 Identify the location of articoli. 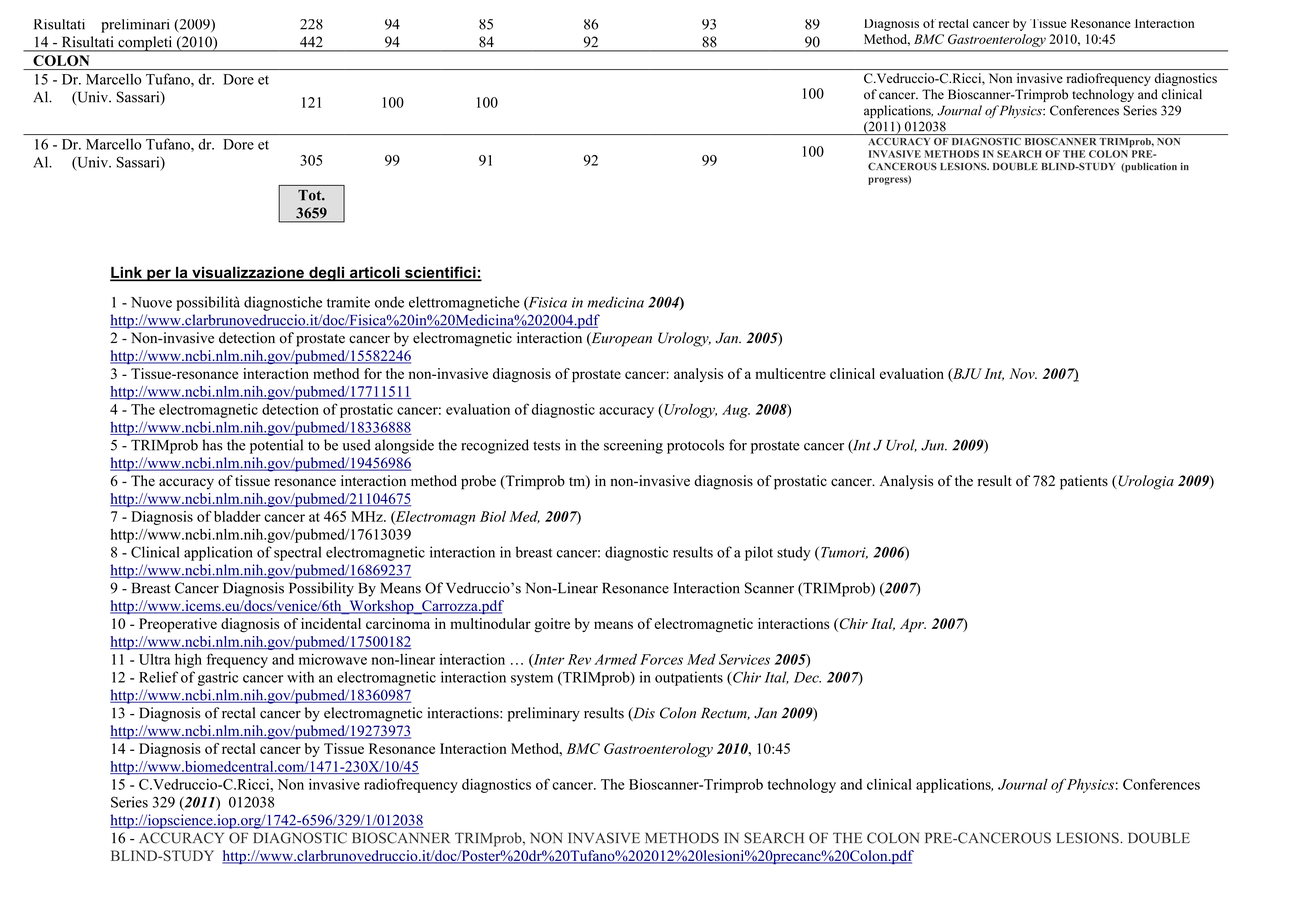
(375, 273).
